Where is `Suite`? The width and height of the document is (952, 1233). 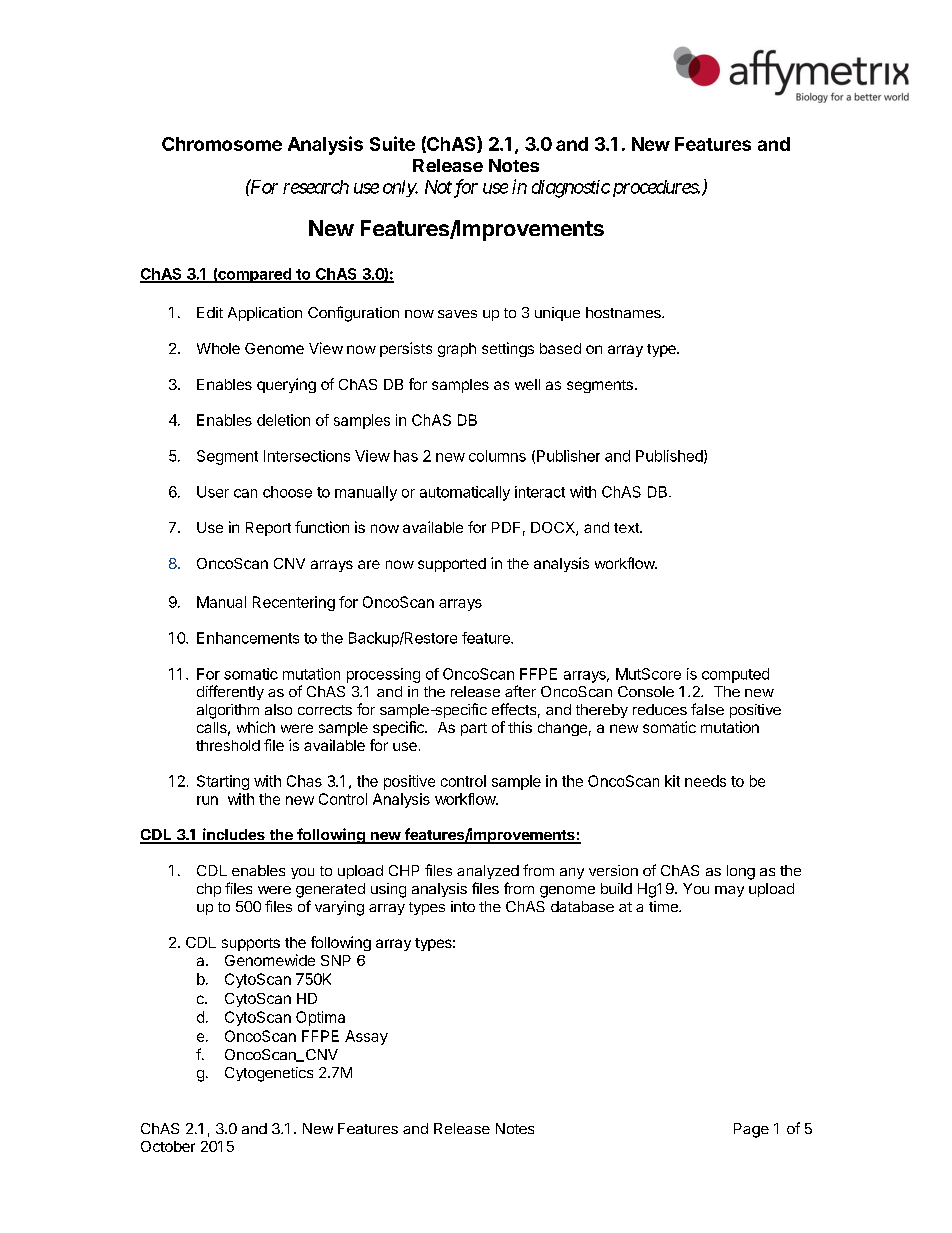 Suite is located at coordinates (392, 143).
